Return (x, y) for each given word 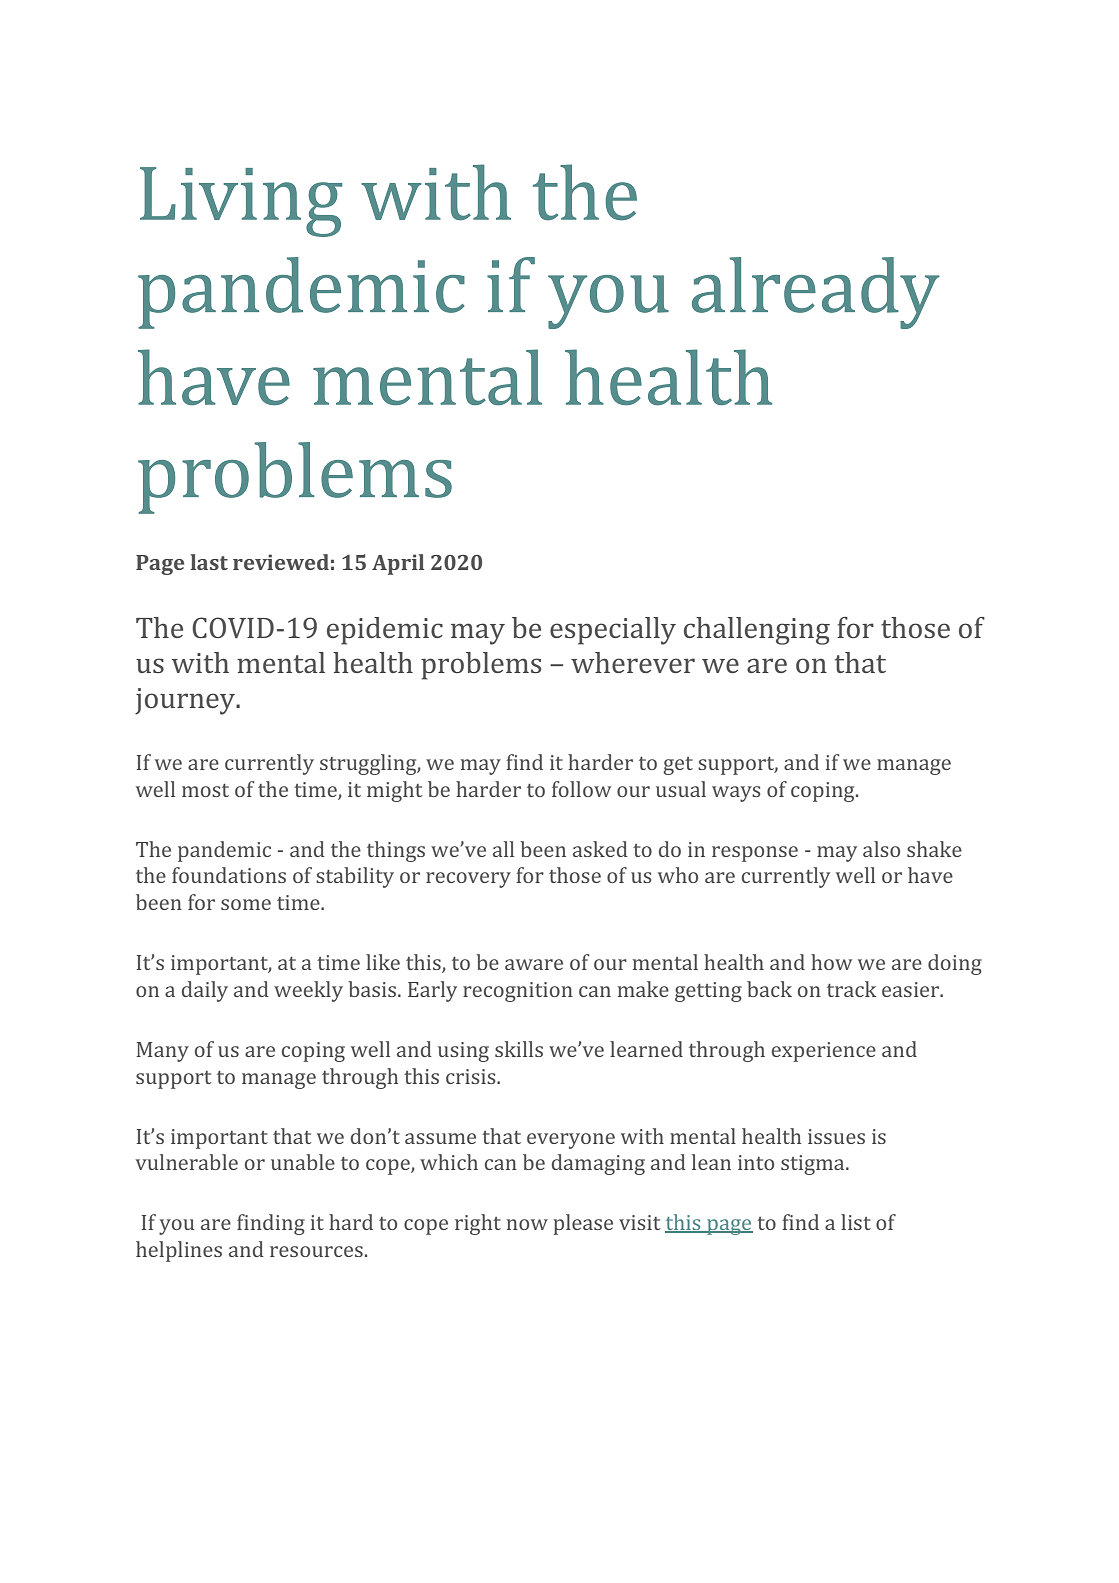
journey (186, 701)
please (583, 1224)
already (816, 293)
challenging (757, 631)
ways (736, 794)
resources (316, 1251)
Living (241, 202)
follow (581, 789)
